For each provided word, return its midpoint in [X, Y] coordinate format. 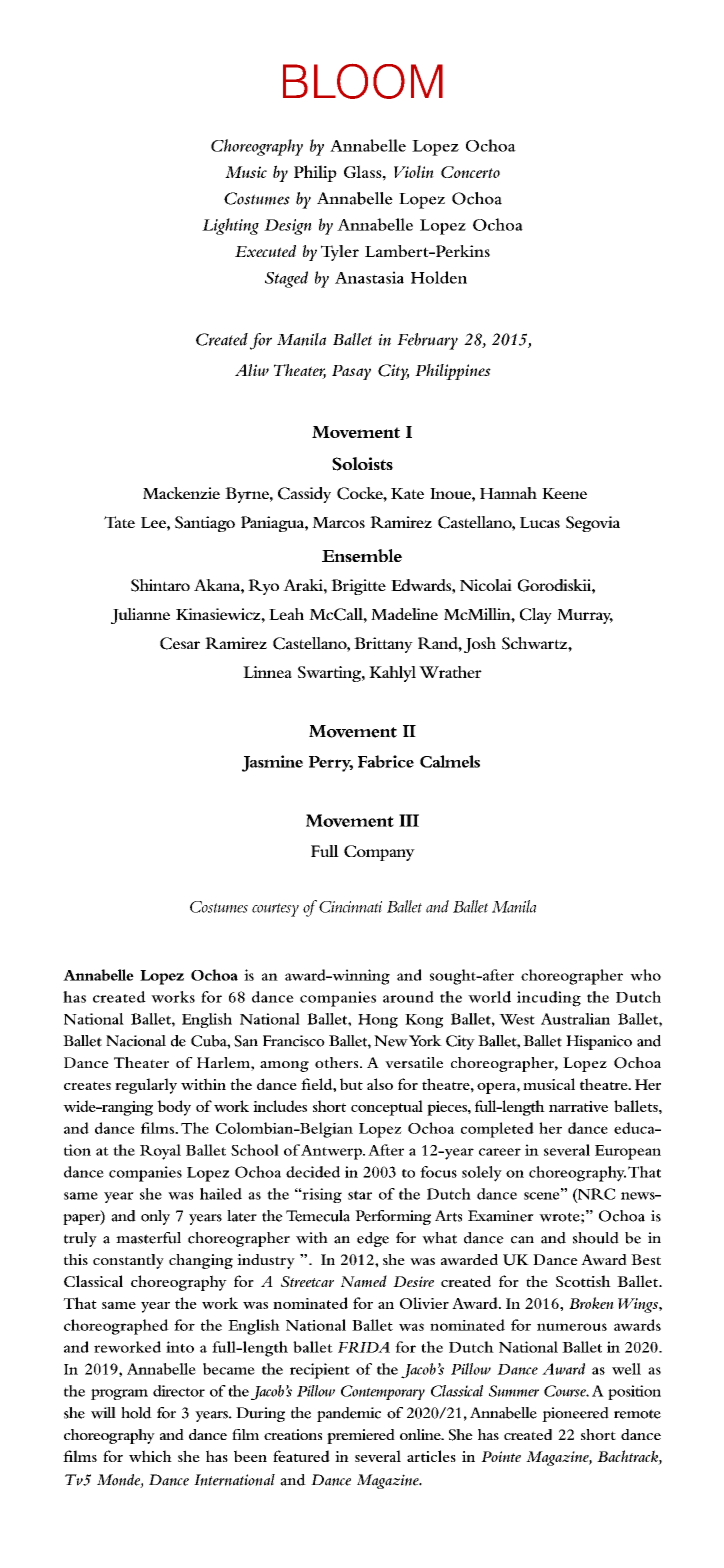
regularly [146, 1086]
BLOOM [363, 81]
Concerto [470, 172]
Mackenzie [181, 493]
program [119, 1394]
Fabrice [386, 761]
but [351, 1084]
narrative [578, 1106]
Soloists [362, 464]
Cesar [180, 643]
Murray [585, 616]
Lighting [230, 226]
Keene [564, 493]
